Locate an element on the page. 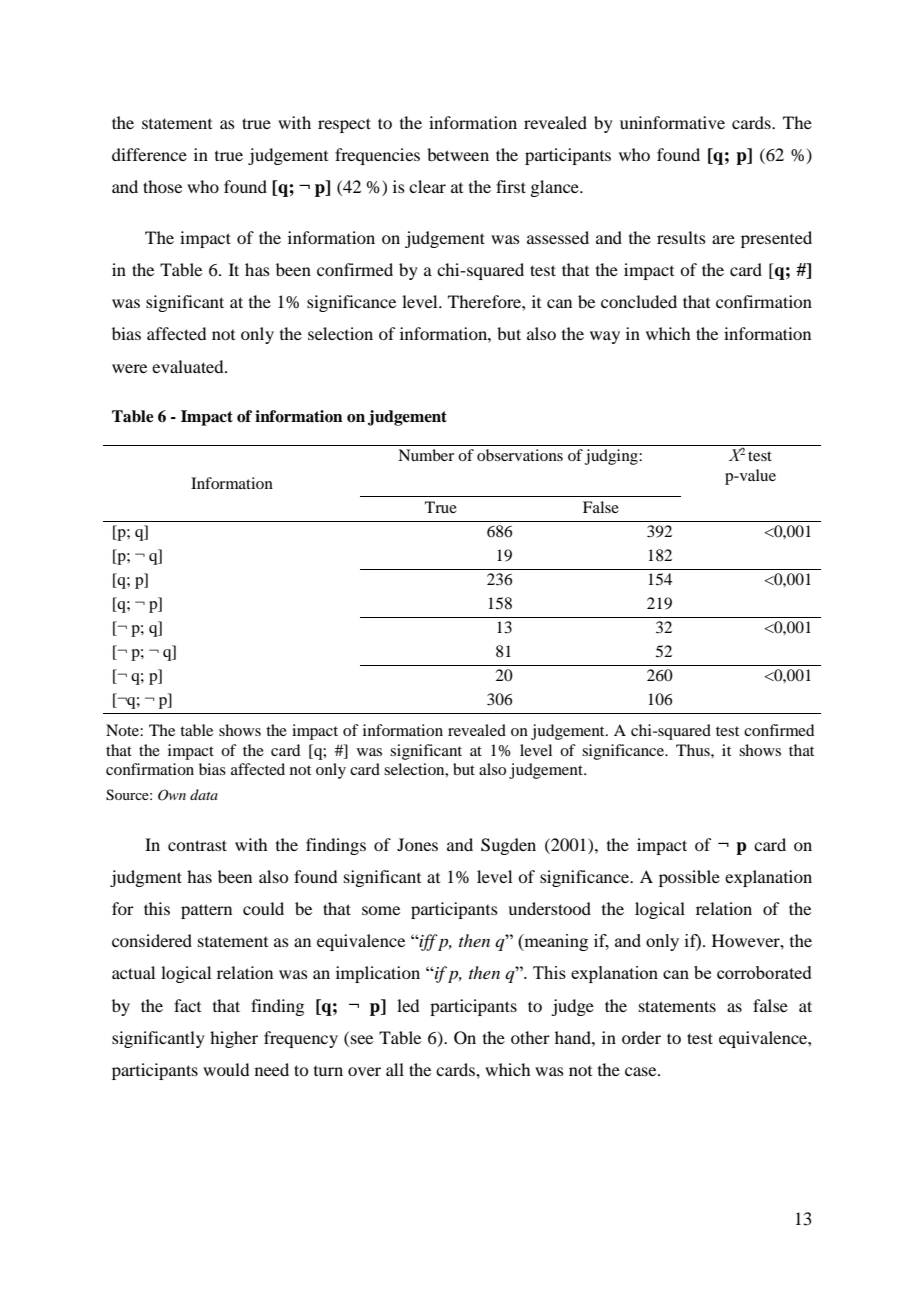 The image size is (924, 1308). between is located at coordinates (458, 154).
